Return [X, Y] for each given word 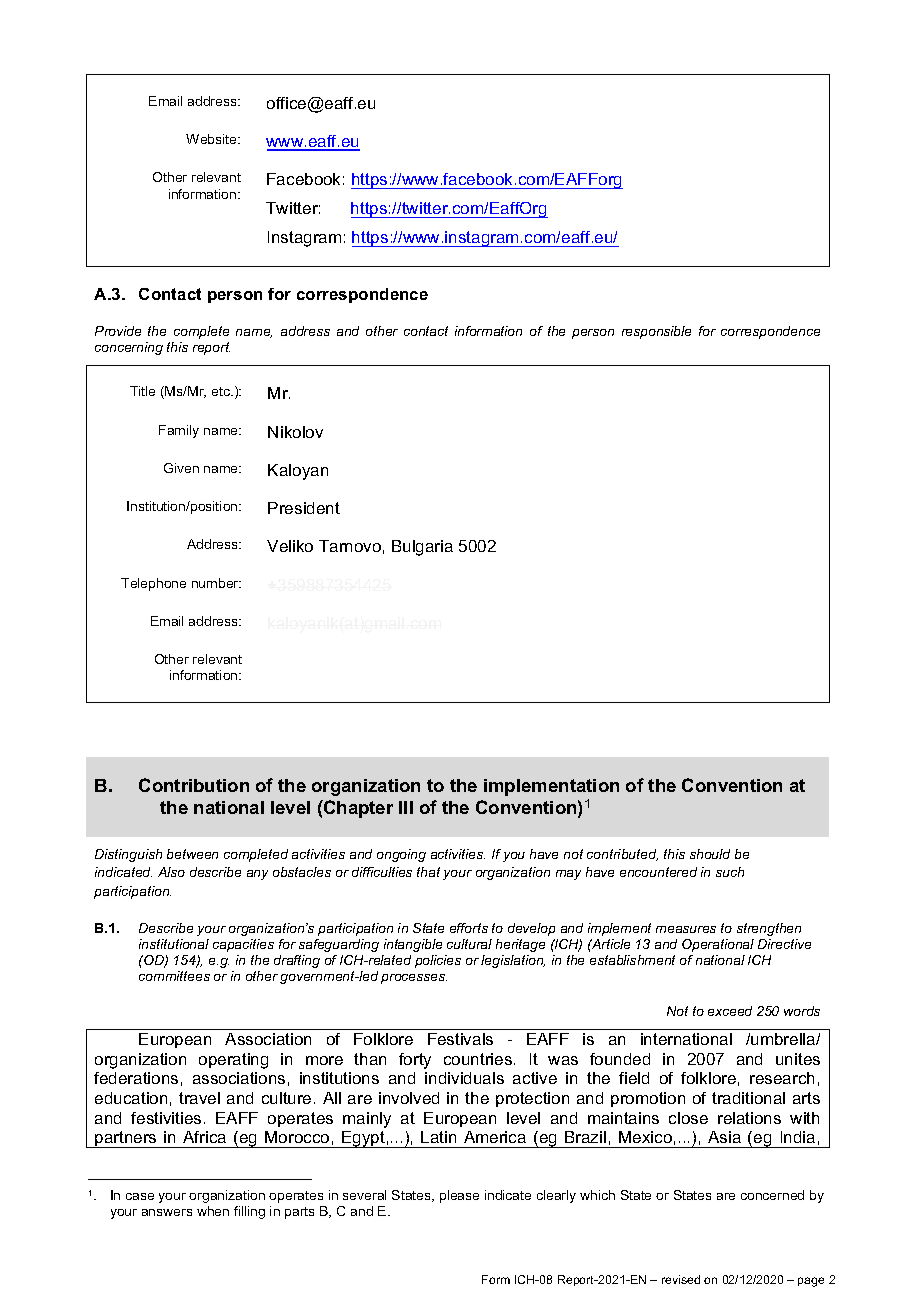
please [459, 1196]
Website [212, 139]
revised [681, 1279]
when [213, 1211]
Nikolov [295, 432]
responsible [656, 332]
